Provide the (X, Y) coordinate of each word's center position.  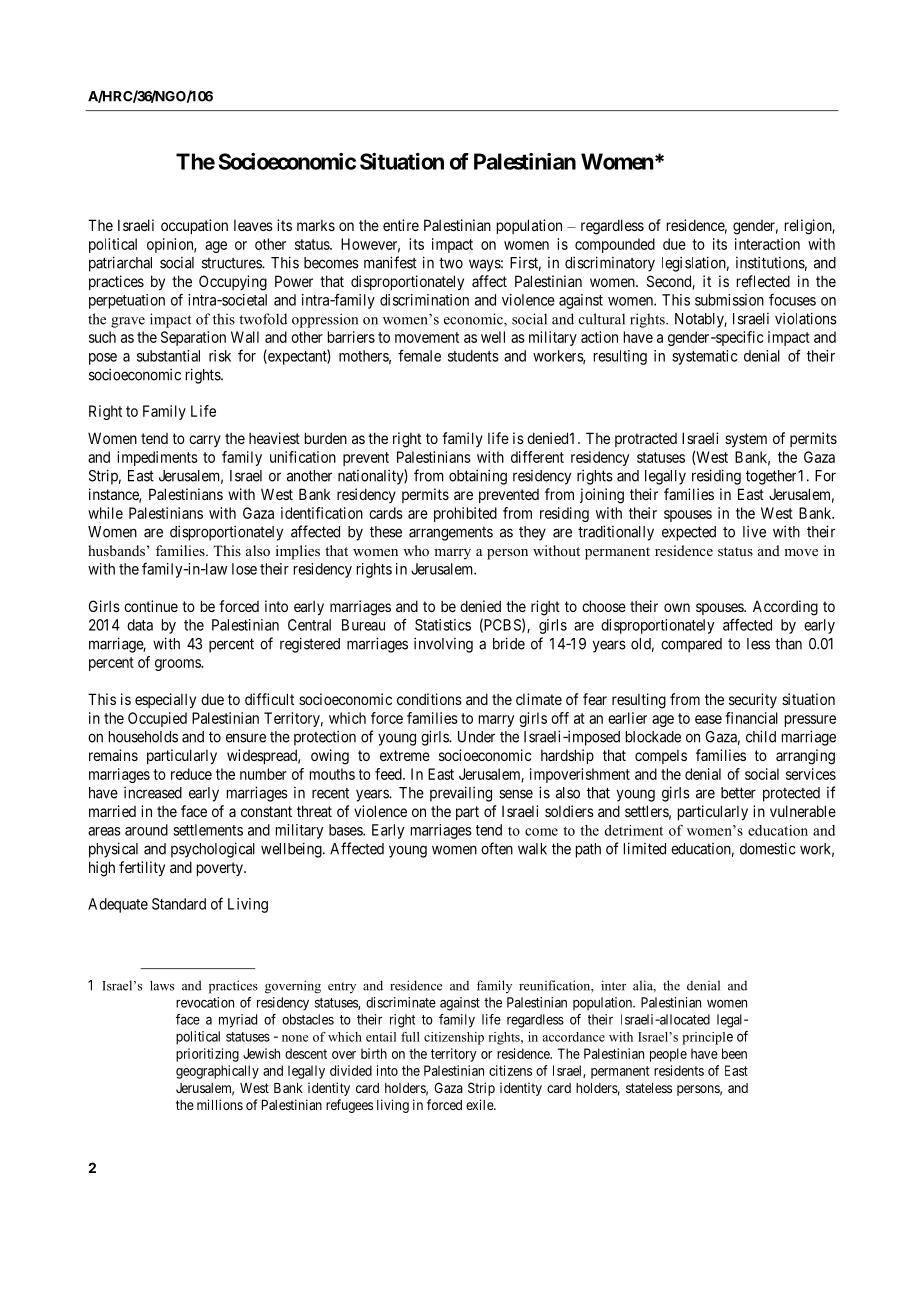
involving (443, 645)
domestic (768, 848)
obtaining (478, 477)
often (497, 848)
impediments (157, 458)
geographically (217, 1072)
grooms (178, 665)
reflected (763, 281)
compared (691, 645)
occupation (194, 226)
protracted (646, 440)
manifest (390, 262)
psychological (213, 850)
